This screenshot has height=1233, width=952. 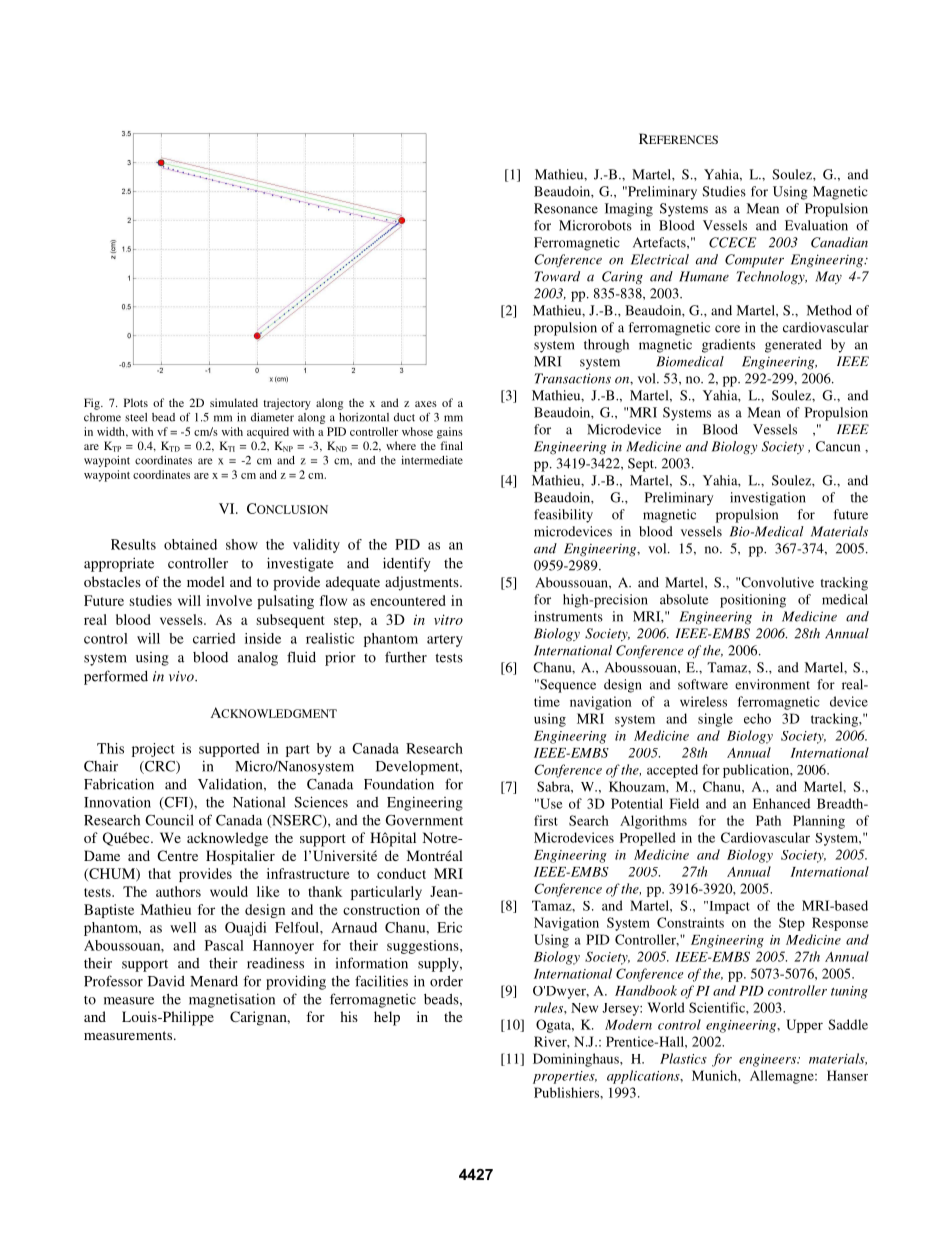 I want to click on Path, so click(x=768, y=820).
